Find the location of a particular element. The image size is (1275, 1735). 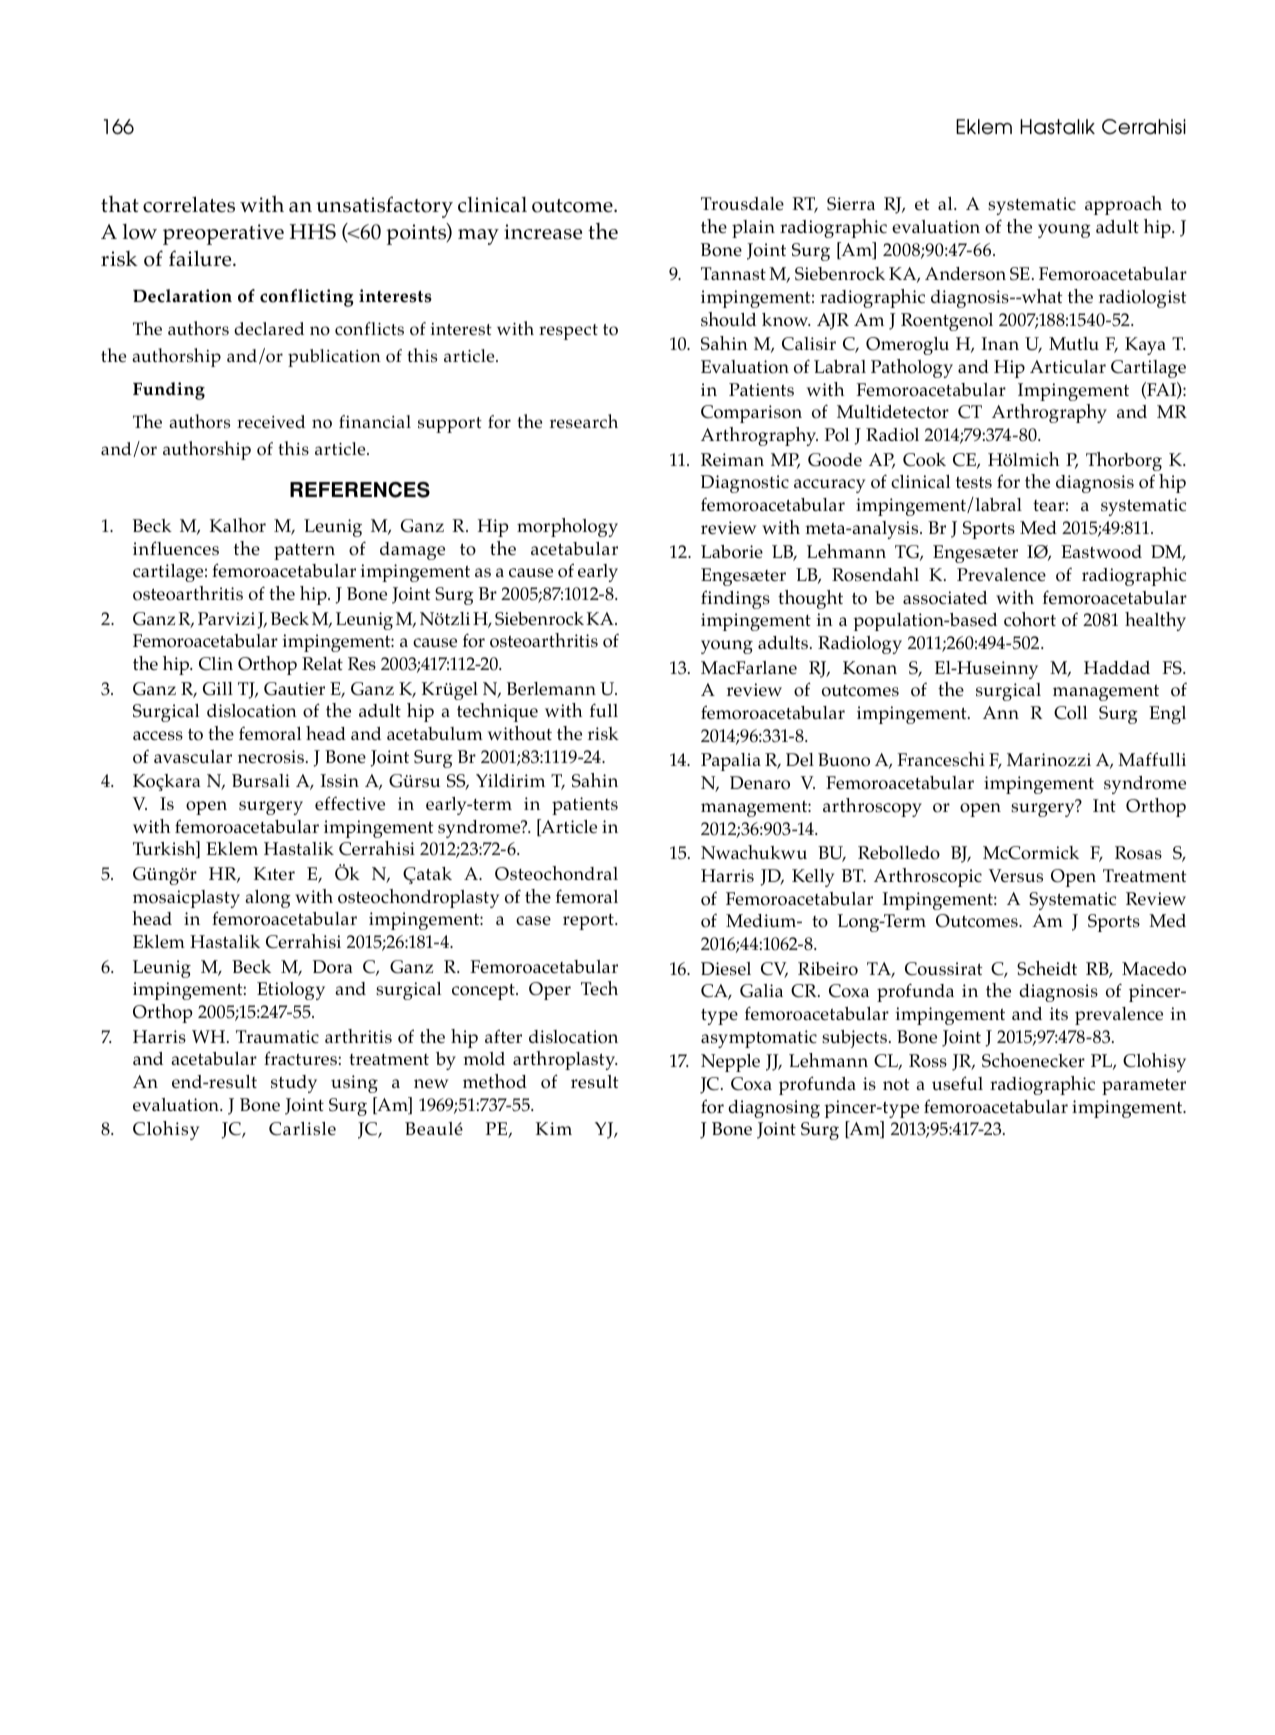

approach is located at coordinates (1123, 205).
